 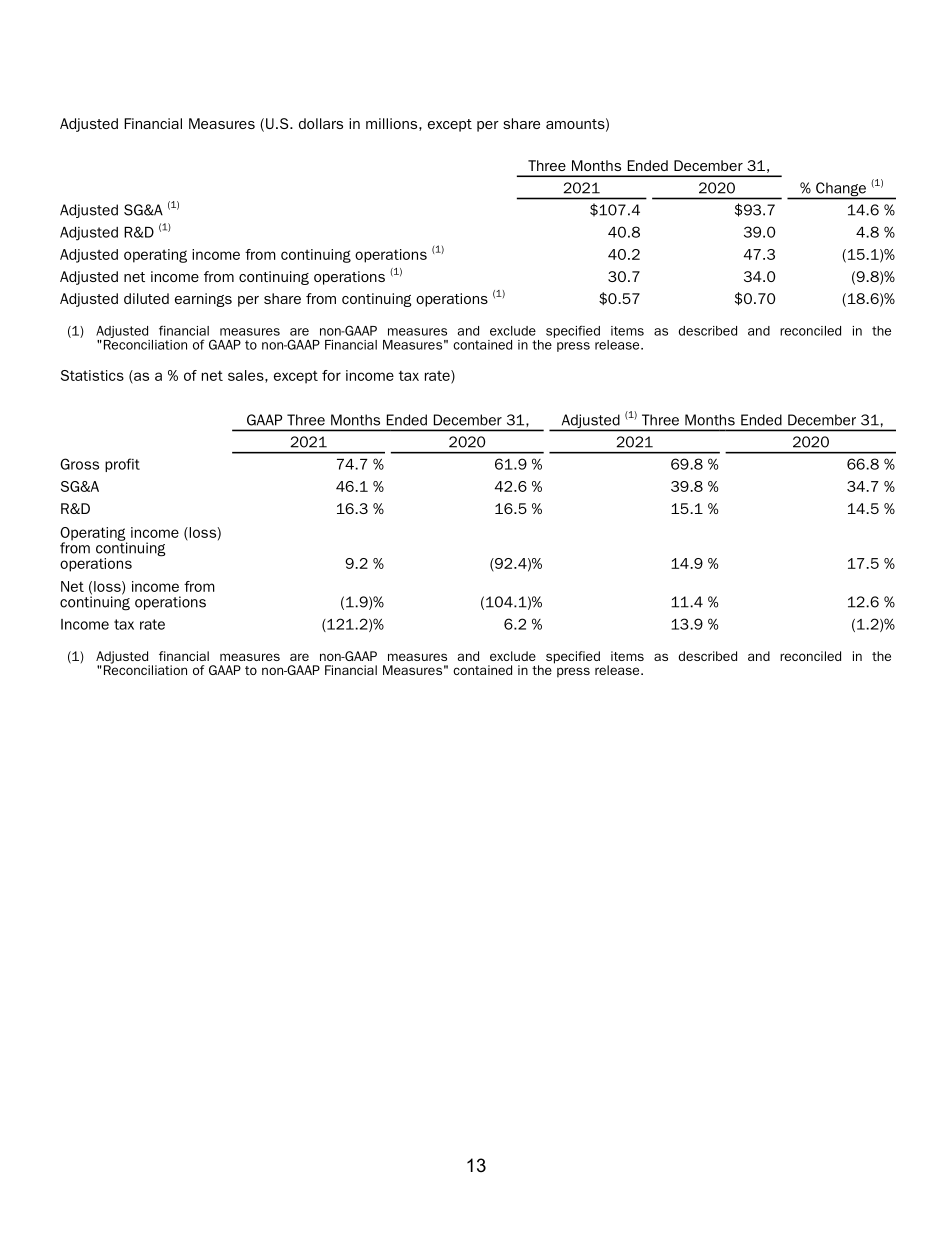 What do you see at coordinates (92, 375) in the screenshot?
I see `Statistics` at bounding box center [92, 375].
